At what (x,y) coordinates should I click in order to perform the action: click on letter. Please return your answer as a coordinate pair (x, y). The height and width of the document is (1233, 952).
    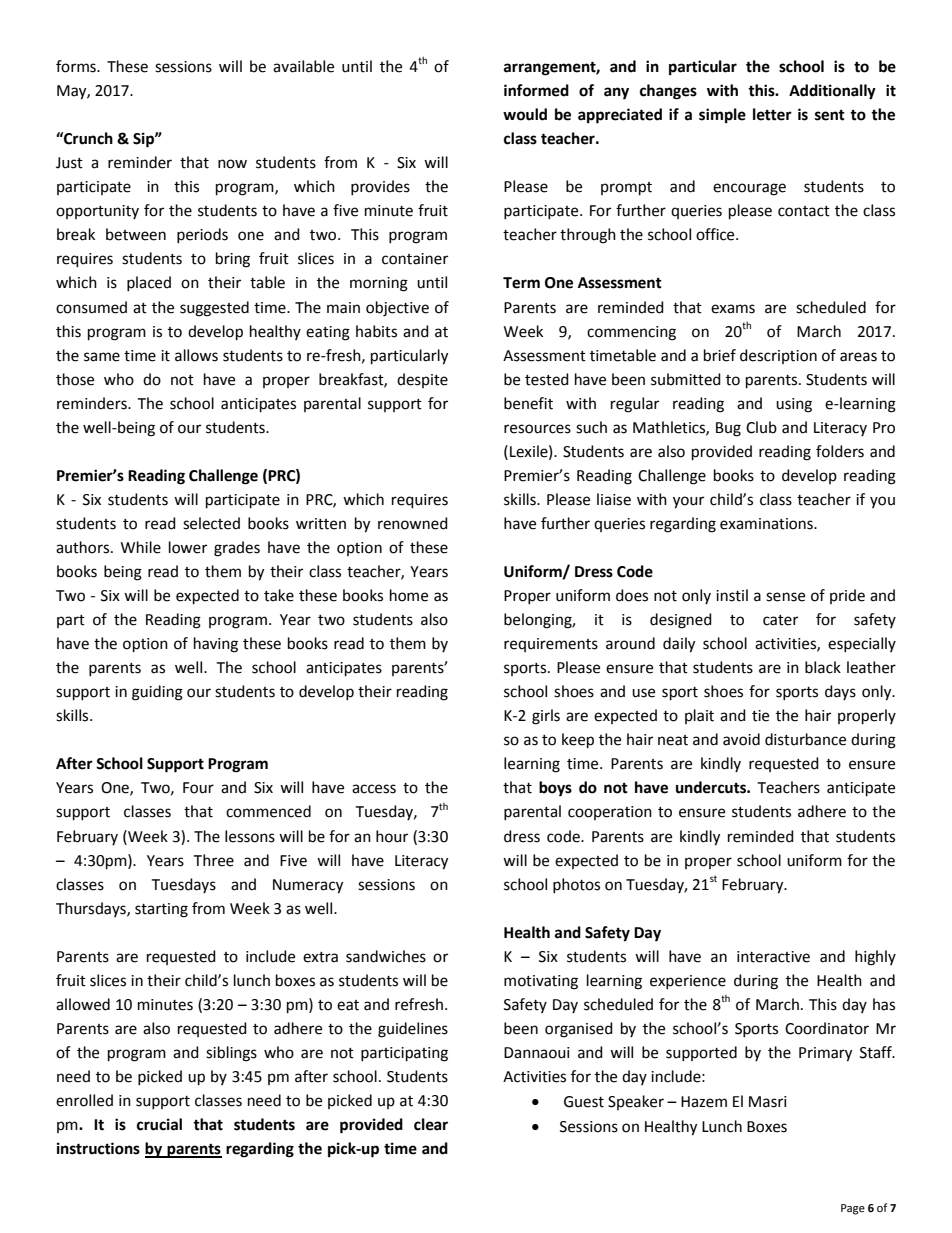
    Looking at the image, I should click on (772, 114).
